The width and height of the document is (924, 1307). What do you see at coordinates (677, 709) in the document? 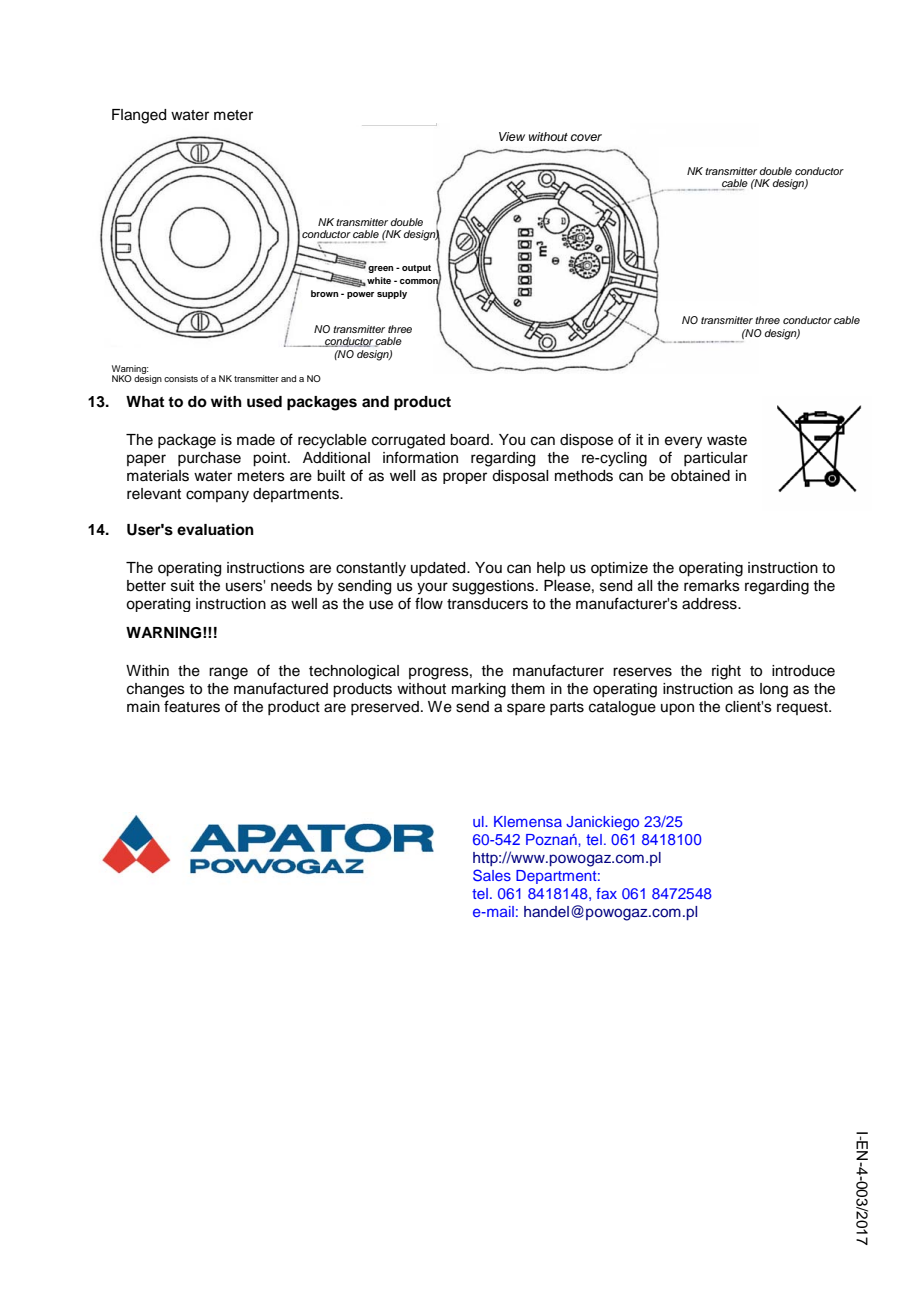
I see `upon` at bounding box center [677, 709].
